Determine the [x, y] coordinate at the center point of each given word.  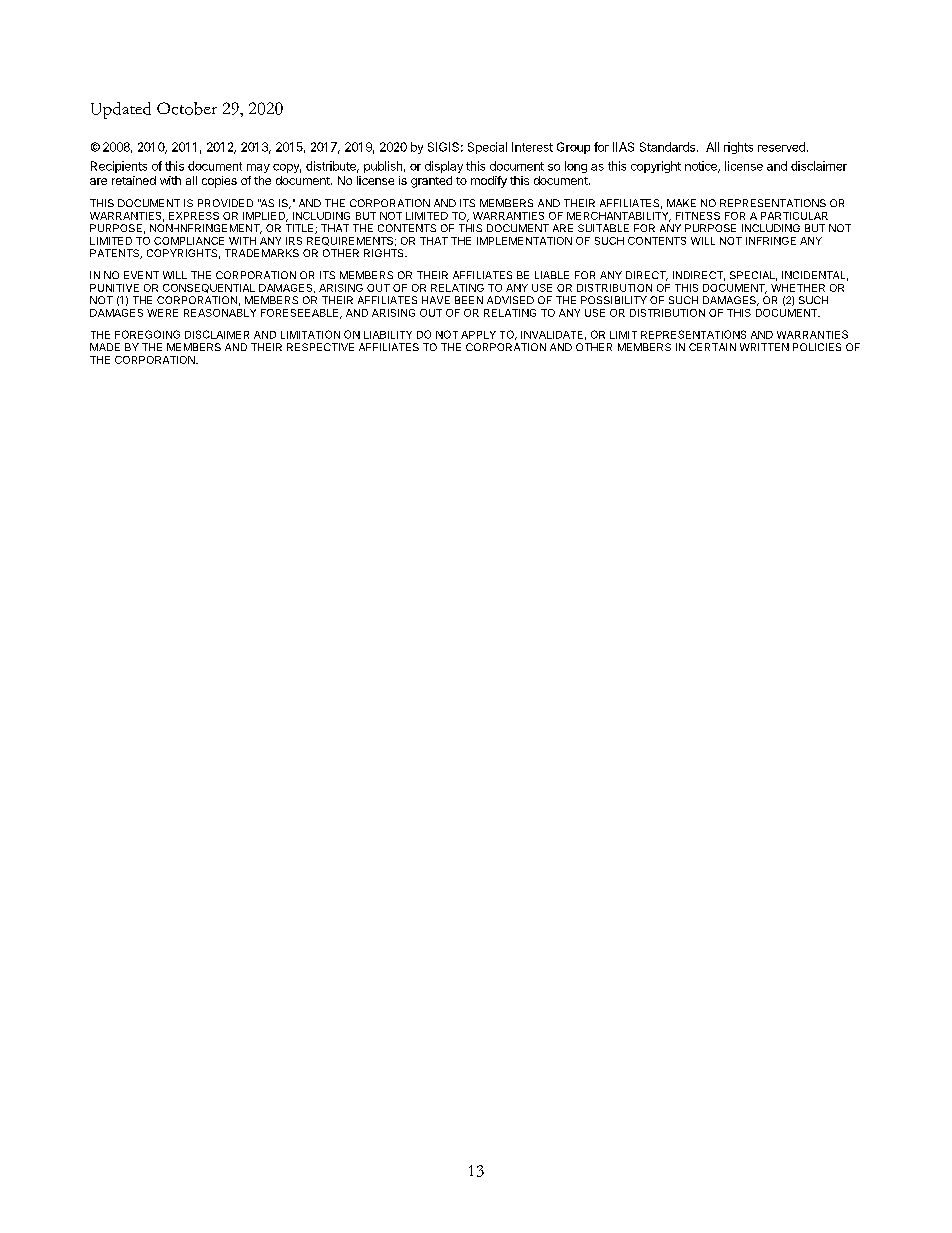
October [187, 108]
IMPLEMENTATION [524, 241]
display [444, 167]
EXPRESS [194, 216]
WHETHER [798, 288]
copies [219, 182]
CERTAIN [712, 347]
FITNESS [698, 216]
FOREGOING [147, 334]
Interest [532, 147]
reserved [781, 147]
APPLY [478, 335]
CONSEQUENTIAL [209, 288]
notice [702, 167]
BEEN [469, 300]
